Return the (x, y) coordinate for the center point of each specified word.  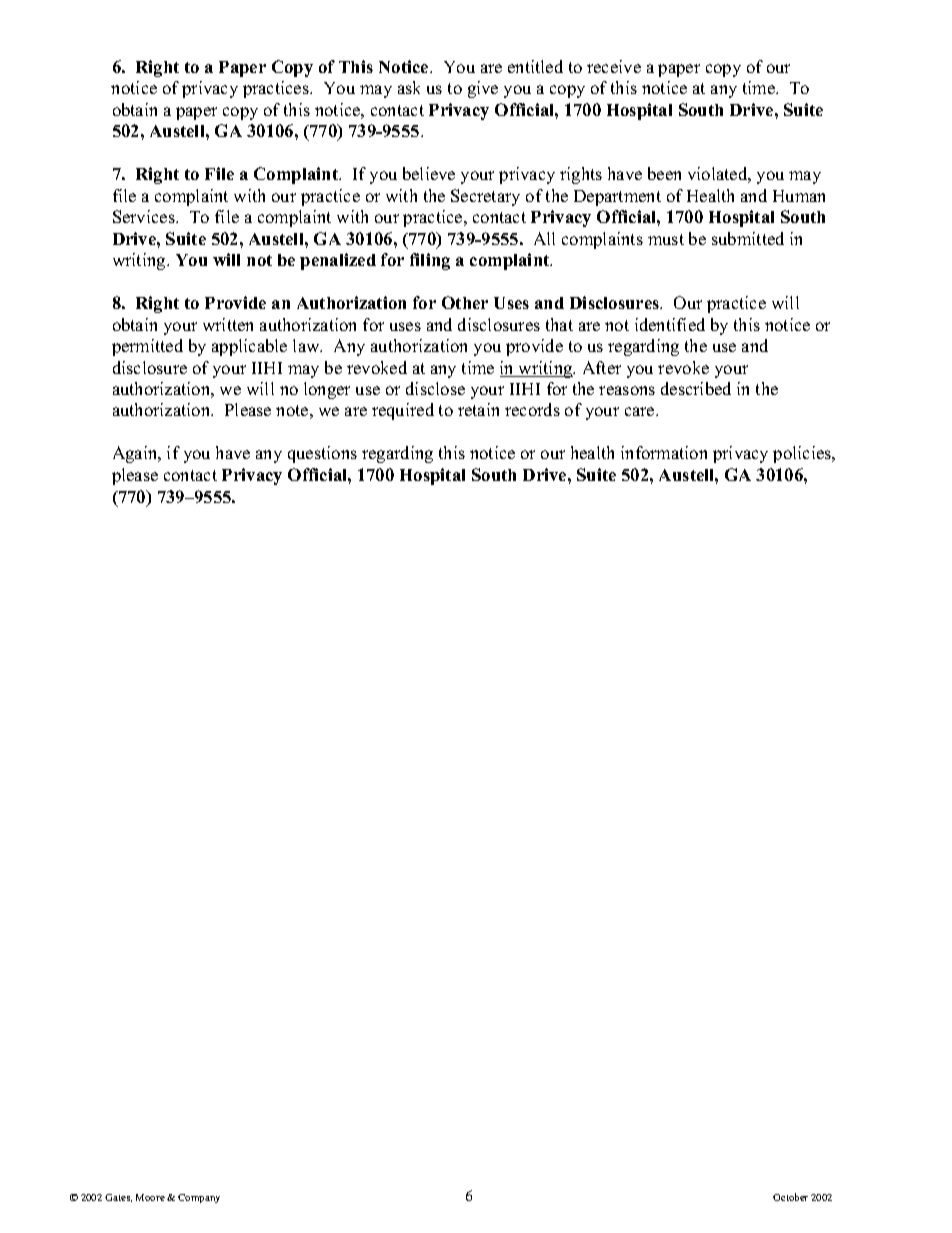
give (483, 89)
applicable (249, 347)
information (664, 452)
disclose (435, 388)
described (696, 388)
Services (145, 216)
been (664, 173)
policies (803, 454)
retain (478, 409)
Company (199, 1198)
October (790, 1197)
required (403, 411)
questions (322, 454)
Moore (150, 1197)
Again (136, 454)
